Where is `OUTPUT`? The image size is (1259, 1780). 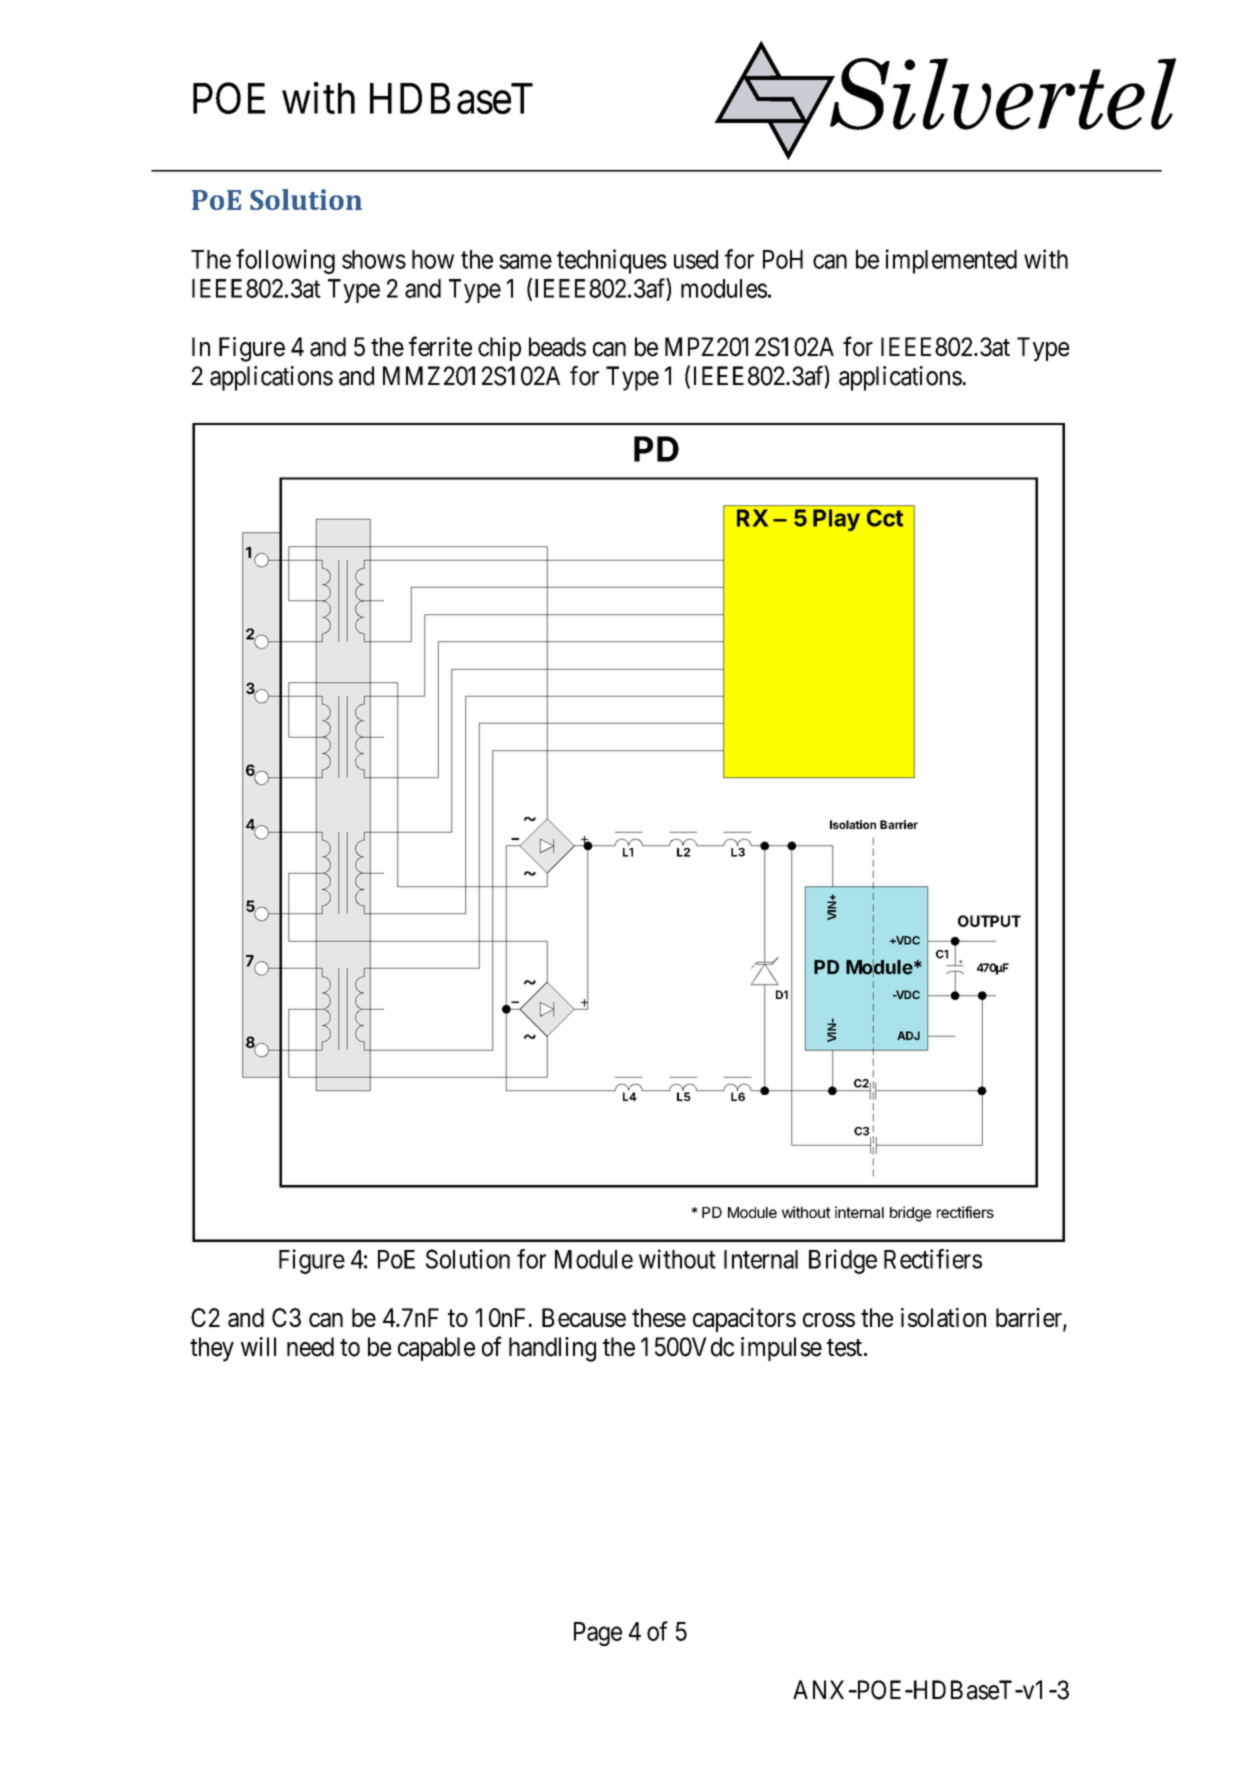 OUTPUT is located at coordinates (989, 921).
